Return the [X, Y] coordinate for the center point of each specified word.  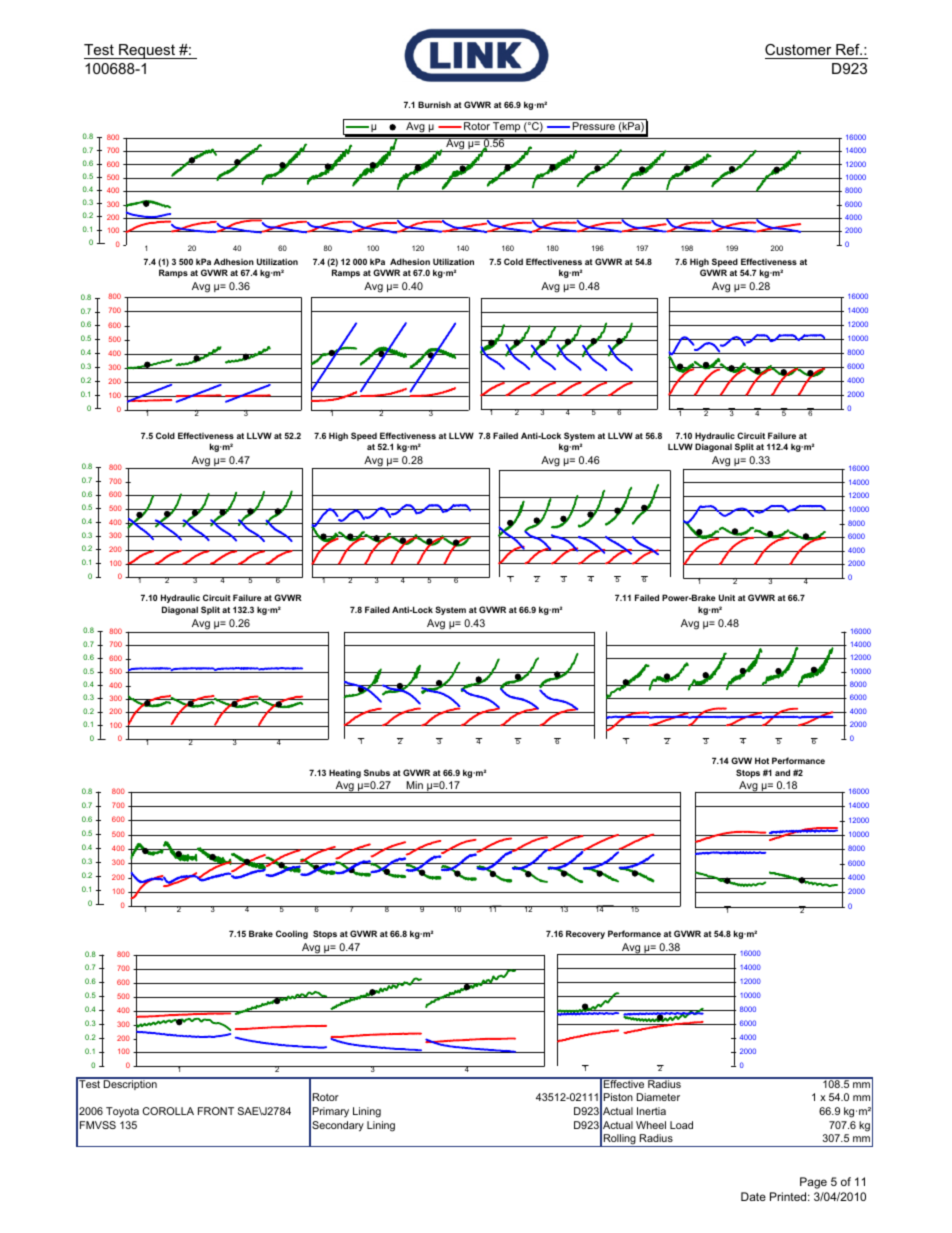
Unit [727, 597]
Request [147, 51]
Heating [345, 773]
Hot [762, 760]
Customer [799, 51]
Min [414, 785]
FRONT [216, 1111]
